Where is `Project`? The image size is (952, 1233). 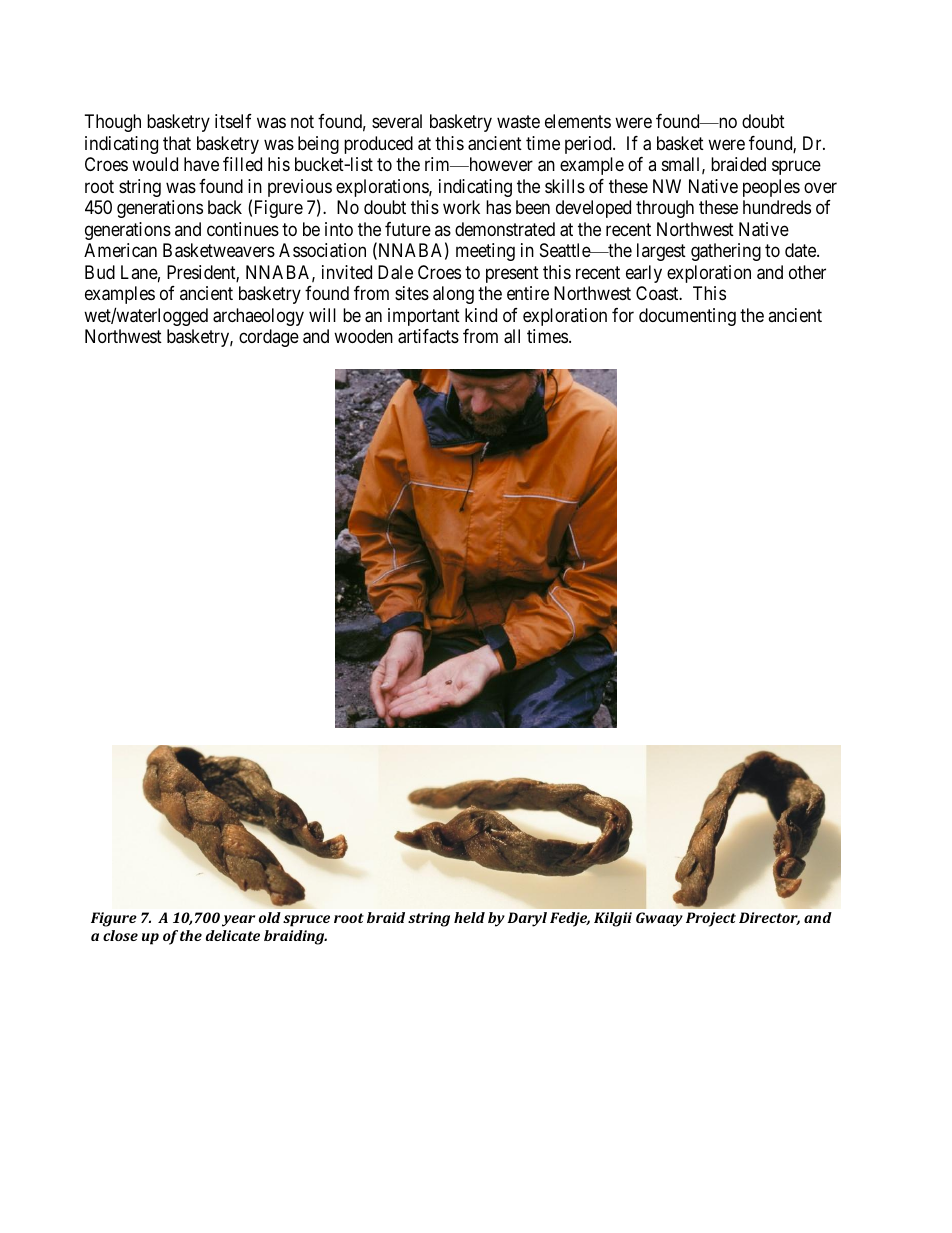 Project is located at coordinates (711, 919).
